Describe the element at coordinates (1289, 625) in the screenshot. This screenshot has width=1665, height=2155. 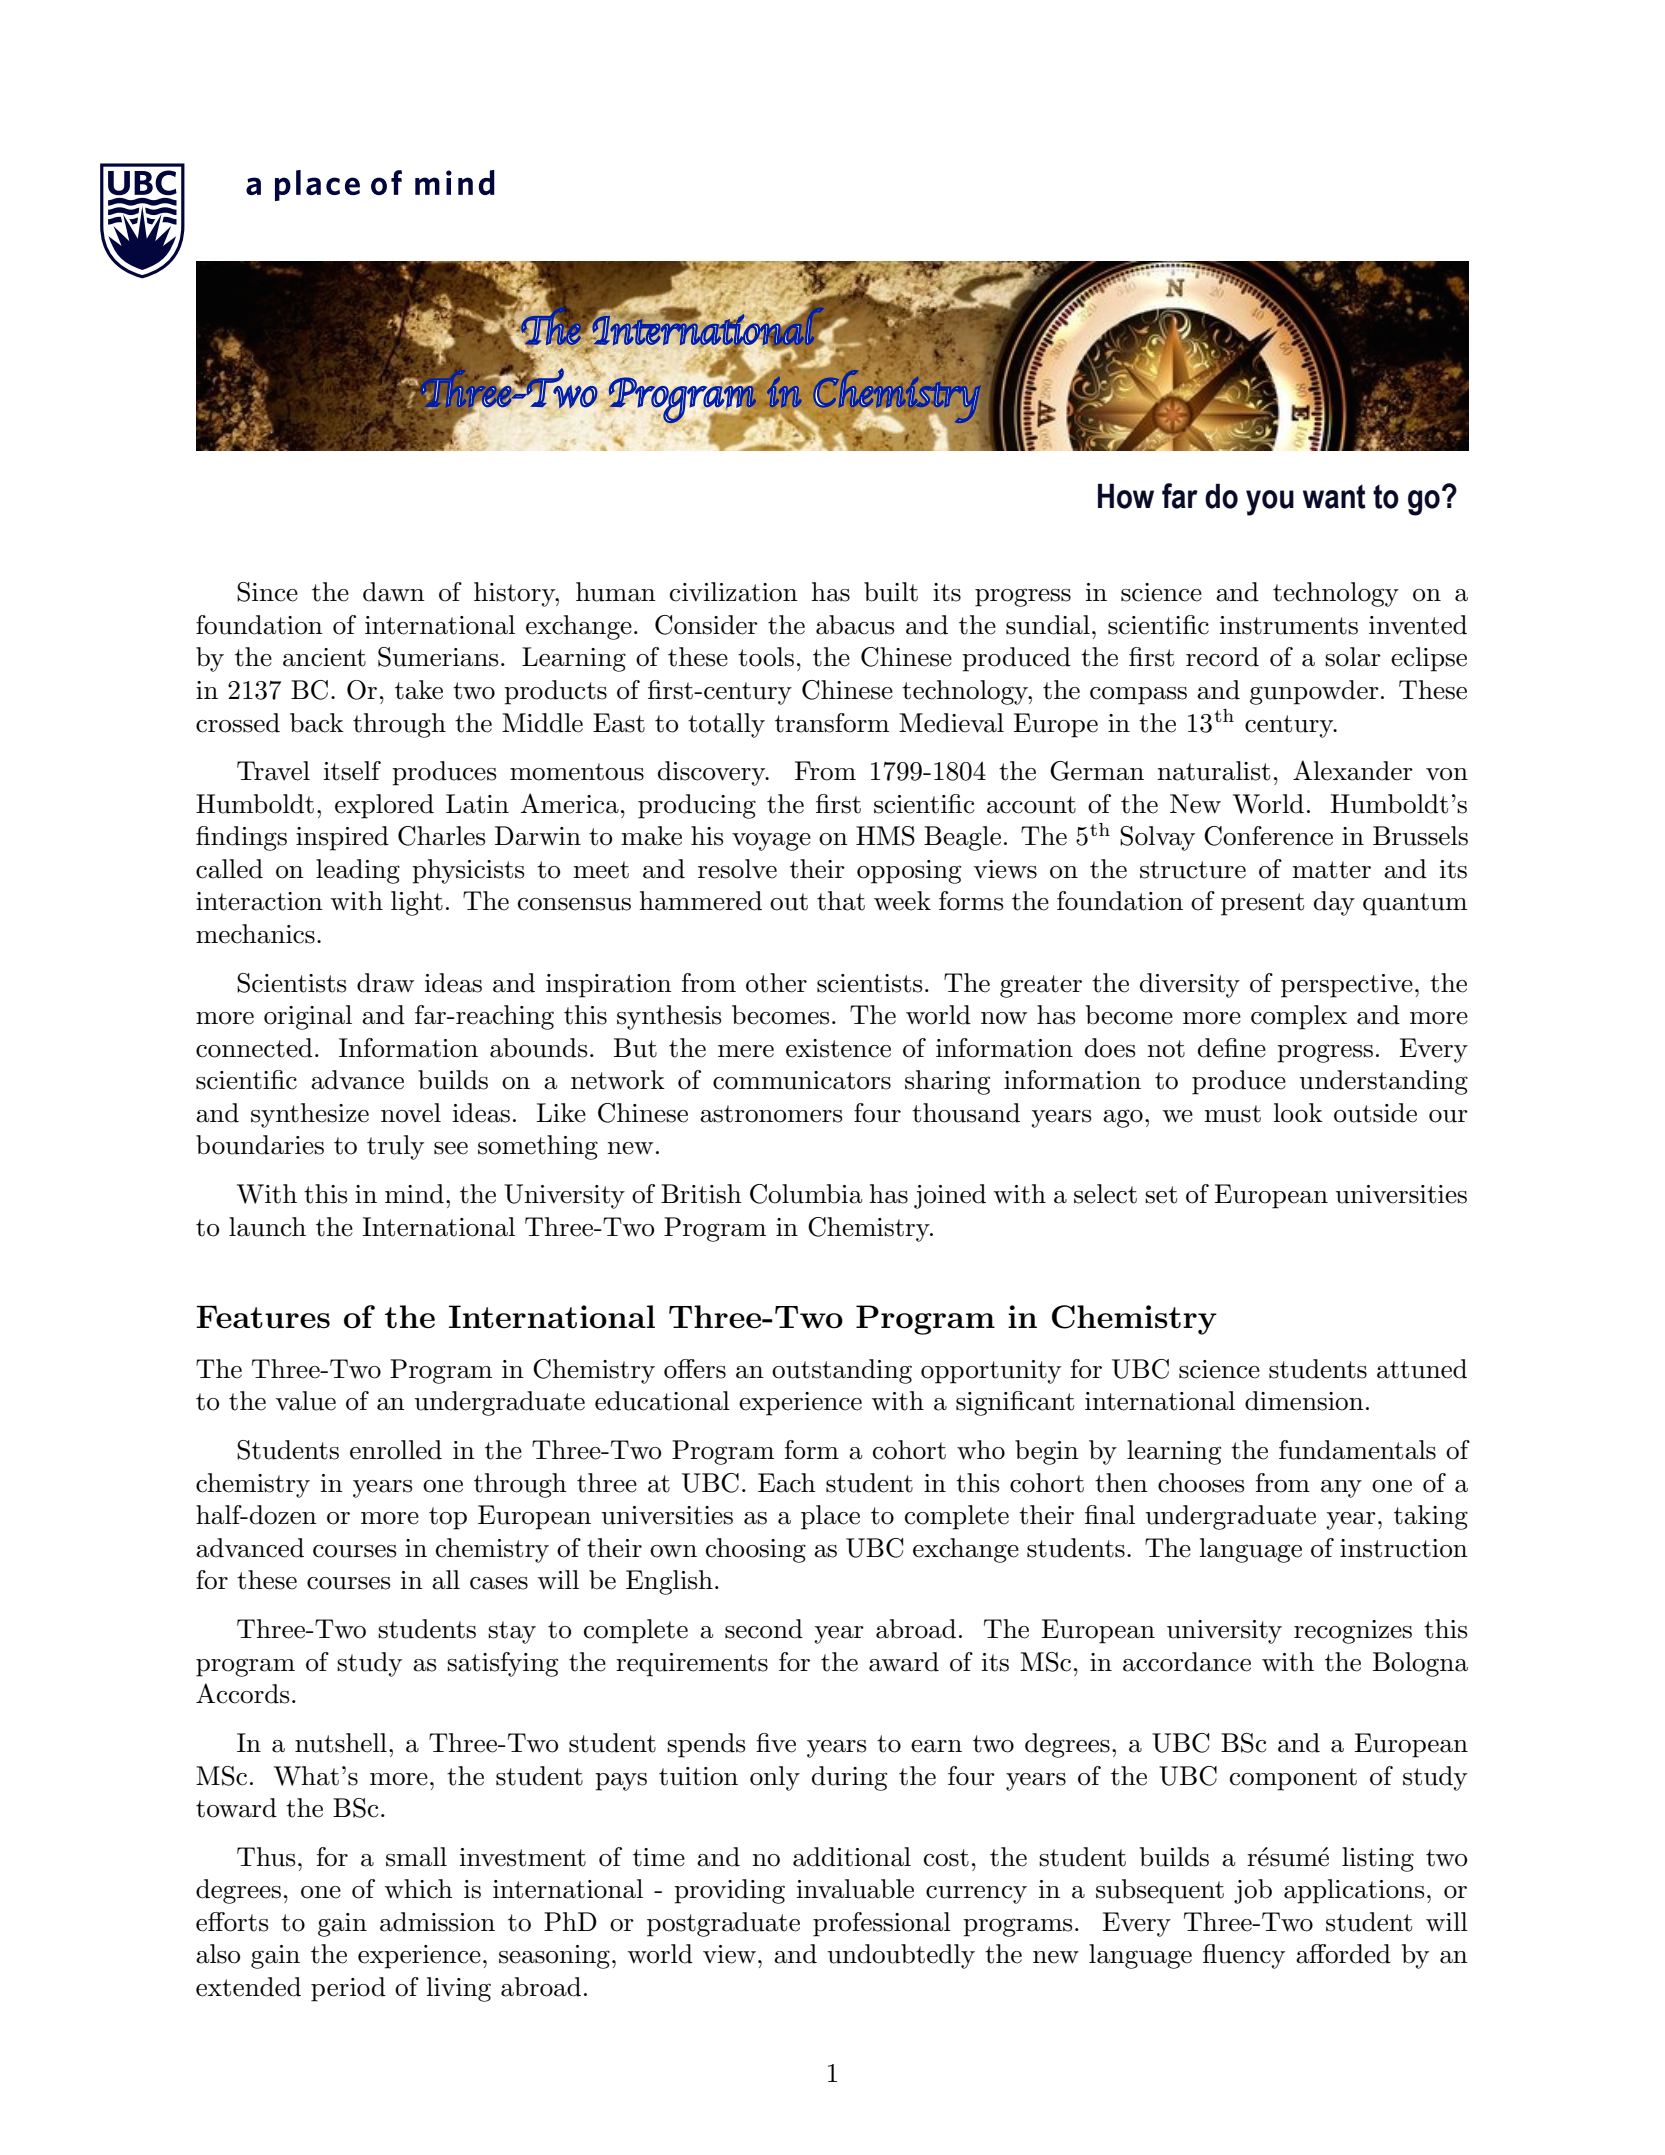
I see `instruments` at that location.
